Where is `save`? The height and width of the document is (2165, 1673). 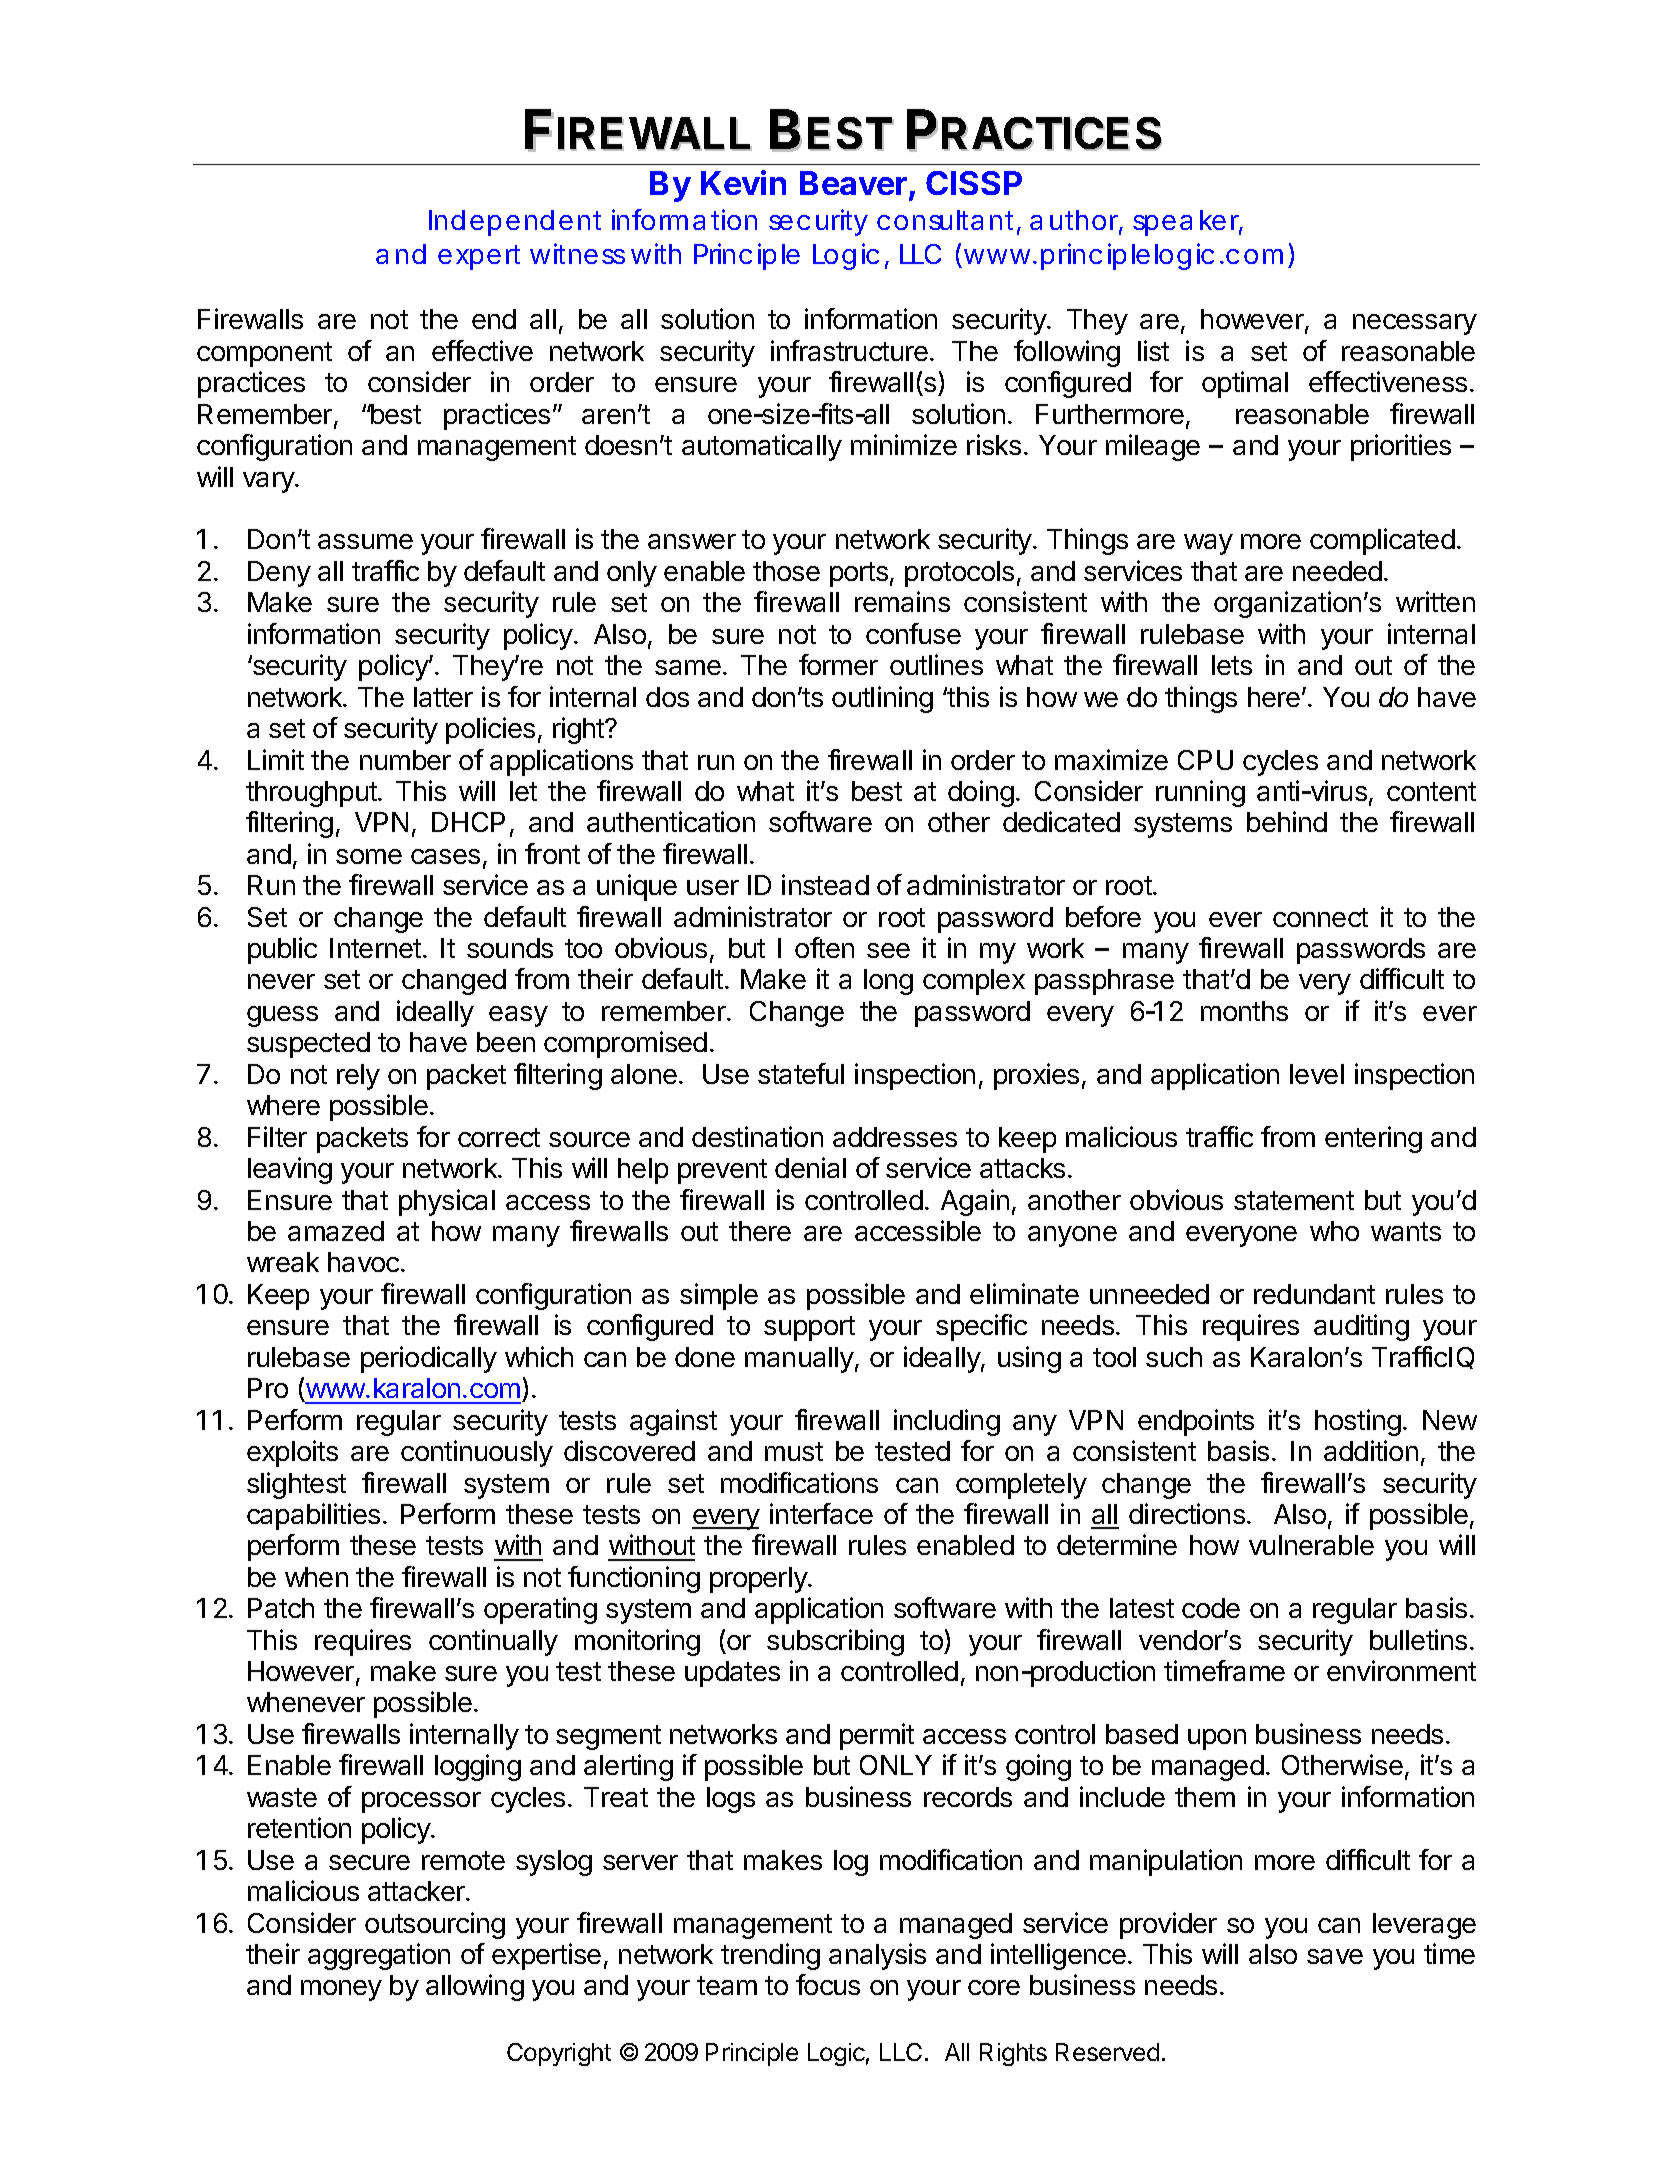 save is located at coordinates (1335, 1956).
